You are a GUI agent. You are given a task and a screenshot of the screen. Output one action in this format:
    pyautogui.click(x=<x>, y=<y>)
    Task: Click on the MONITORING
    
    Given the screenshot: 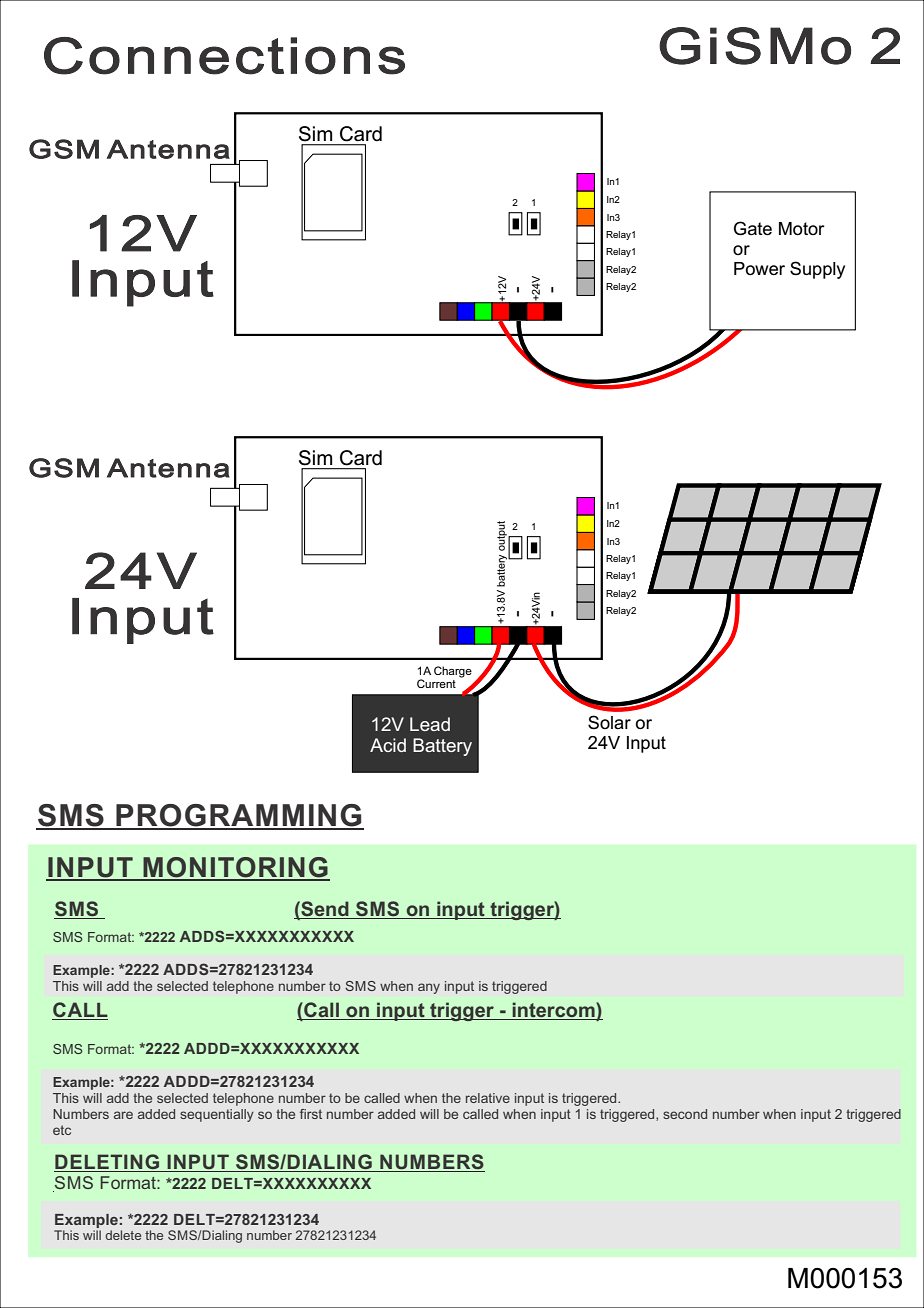 What is the action you would take?
    pyautogui.click(x=235, y=868)
